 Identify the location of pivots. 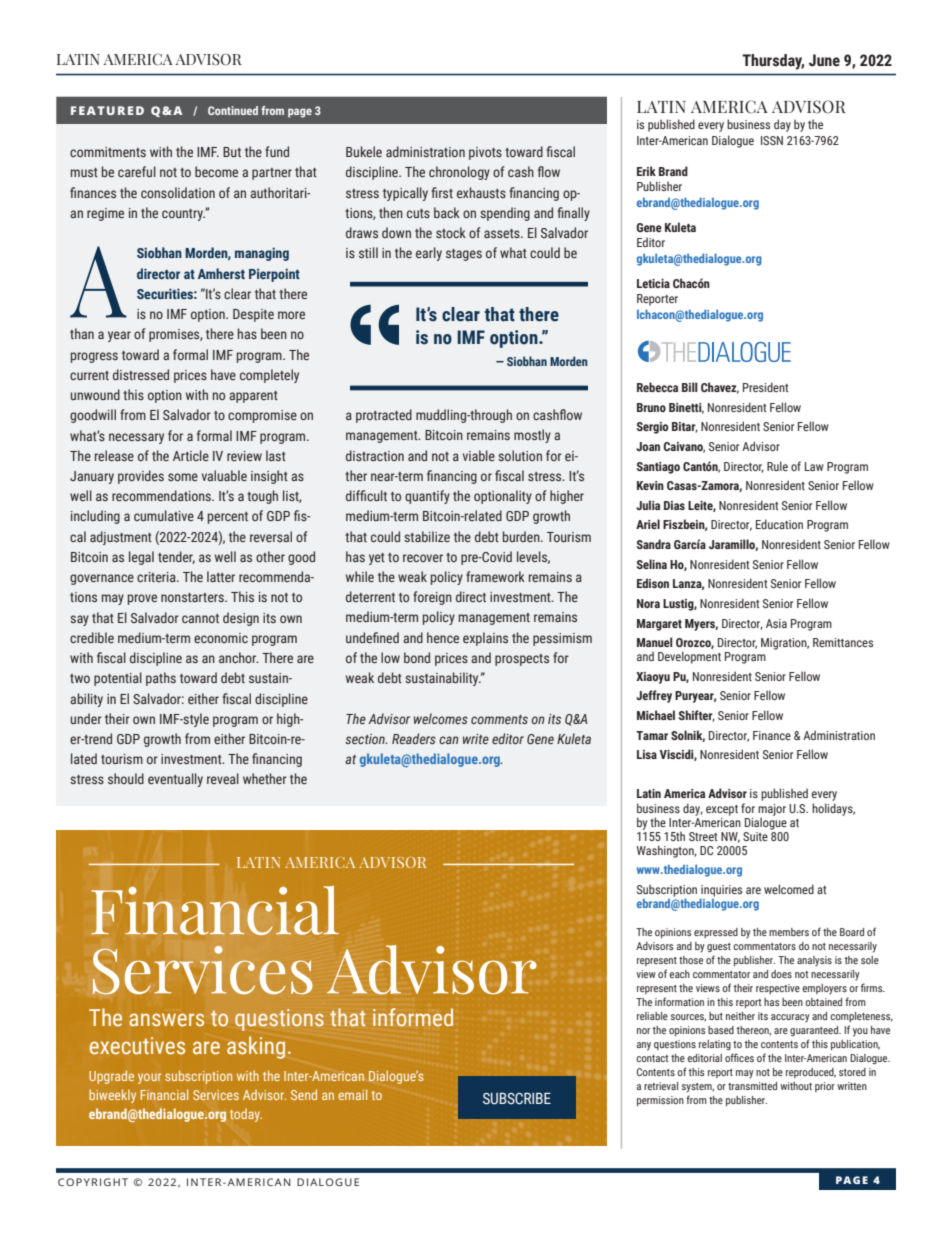
(485, 153).
